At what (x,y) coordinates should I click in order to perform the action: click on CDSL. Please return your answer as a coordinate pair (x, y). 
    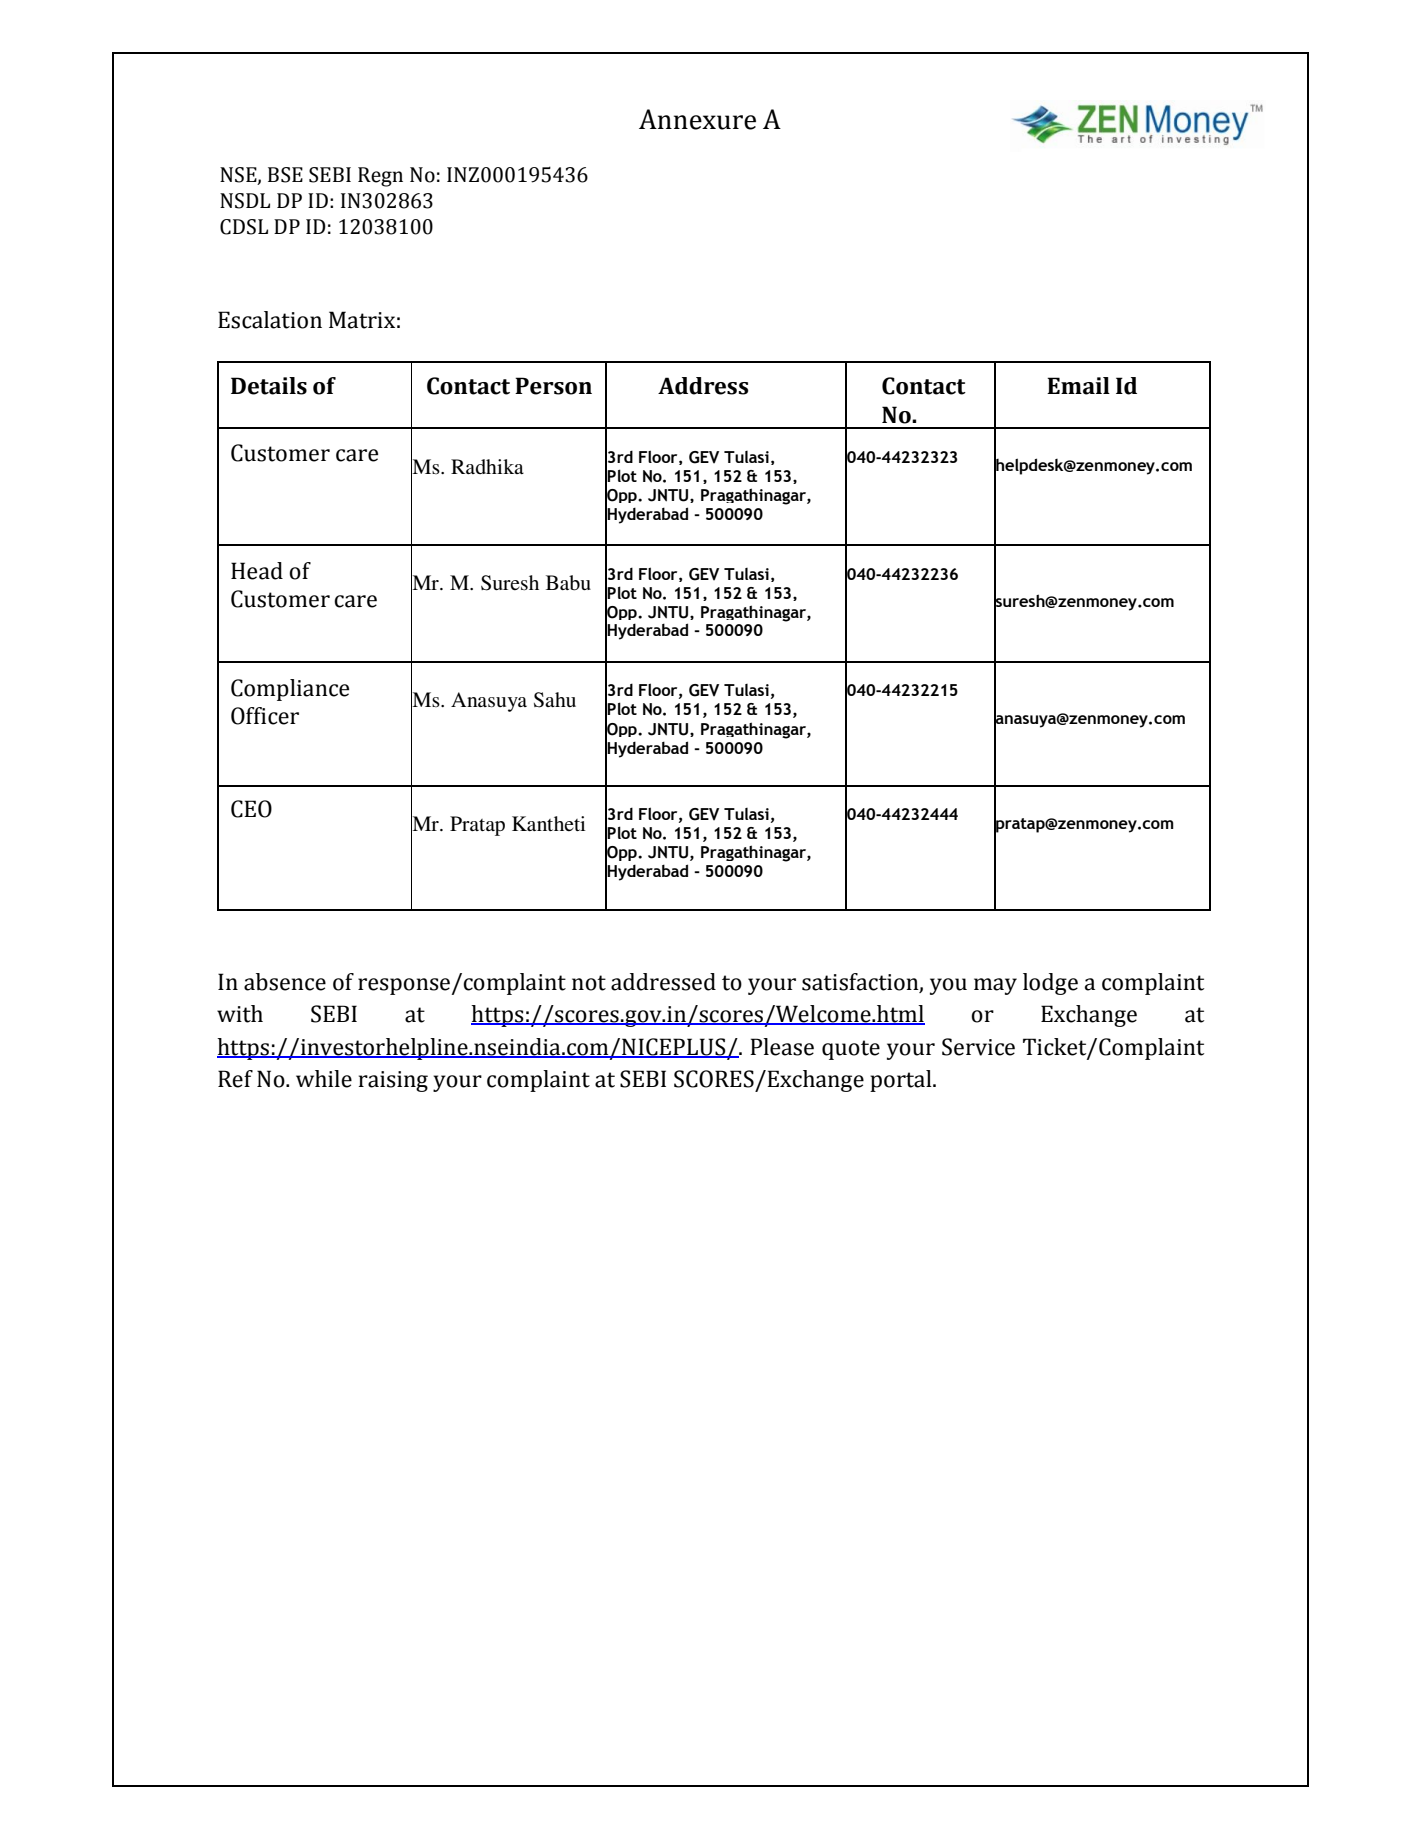
    Looking at the image, I should click on (244, 227).
